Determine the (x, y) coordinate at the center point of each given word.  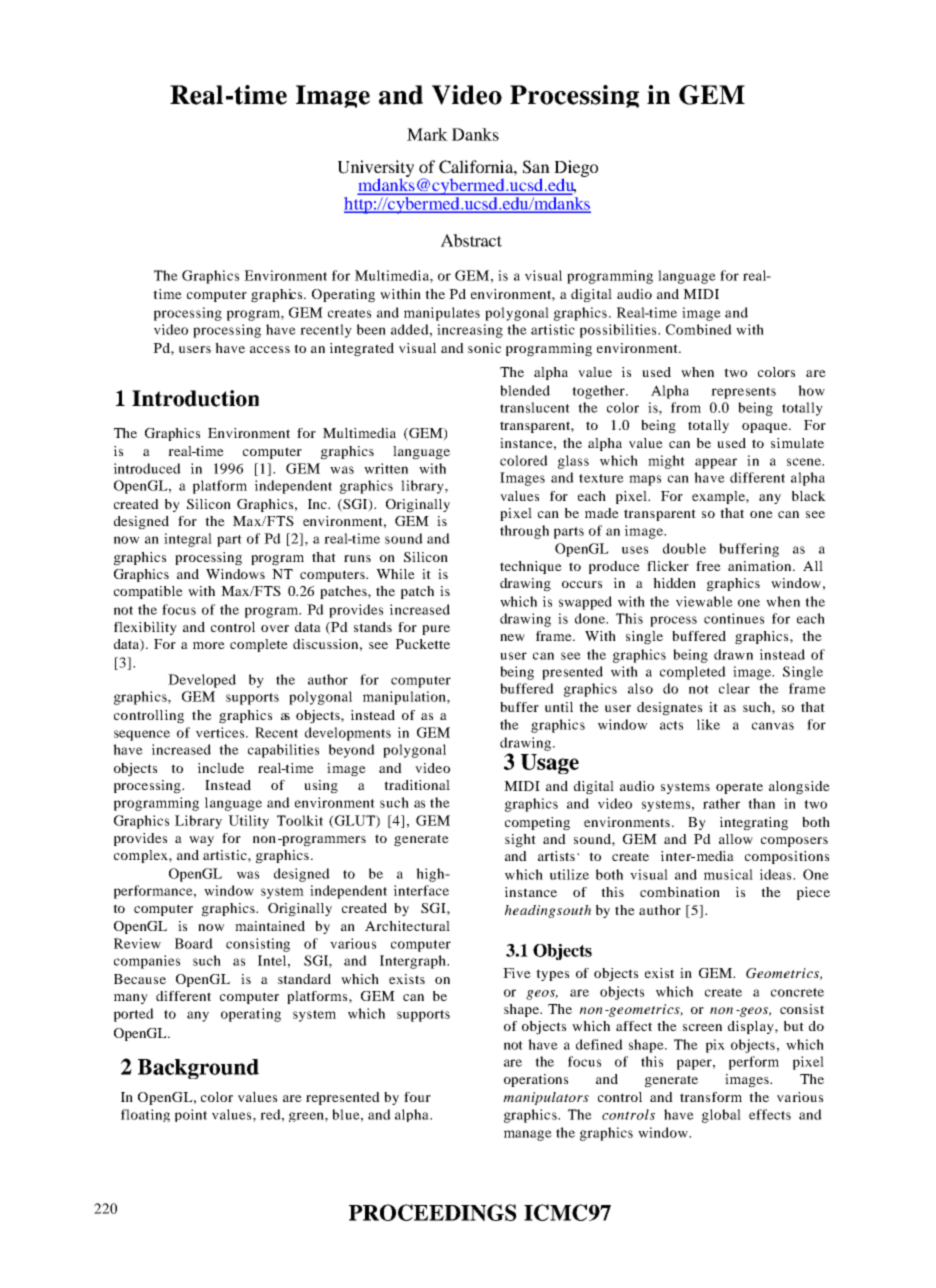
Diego (576, 169)
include (221, 768)
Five (517, 973)
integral (188, 540)
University (376, 169)
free (708, 566)
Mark (427, 134)
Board (194, 943)
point (191, 1115)
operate (739, 788)
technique (531, 567)
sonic (484, 348)
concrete (797, 992)
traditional (417, 785)
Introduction (195, 398)
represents (743, 393)
